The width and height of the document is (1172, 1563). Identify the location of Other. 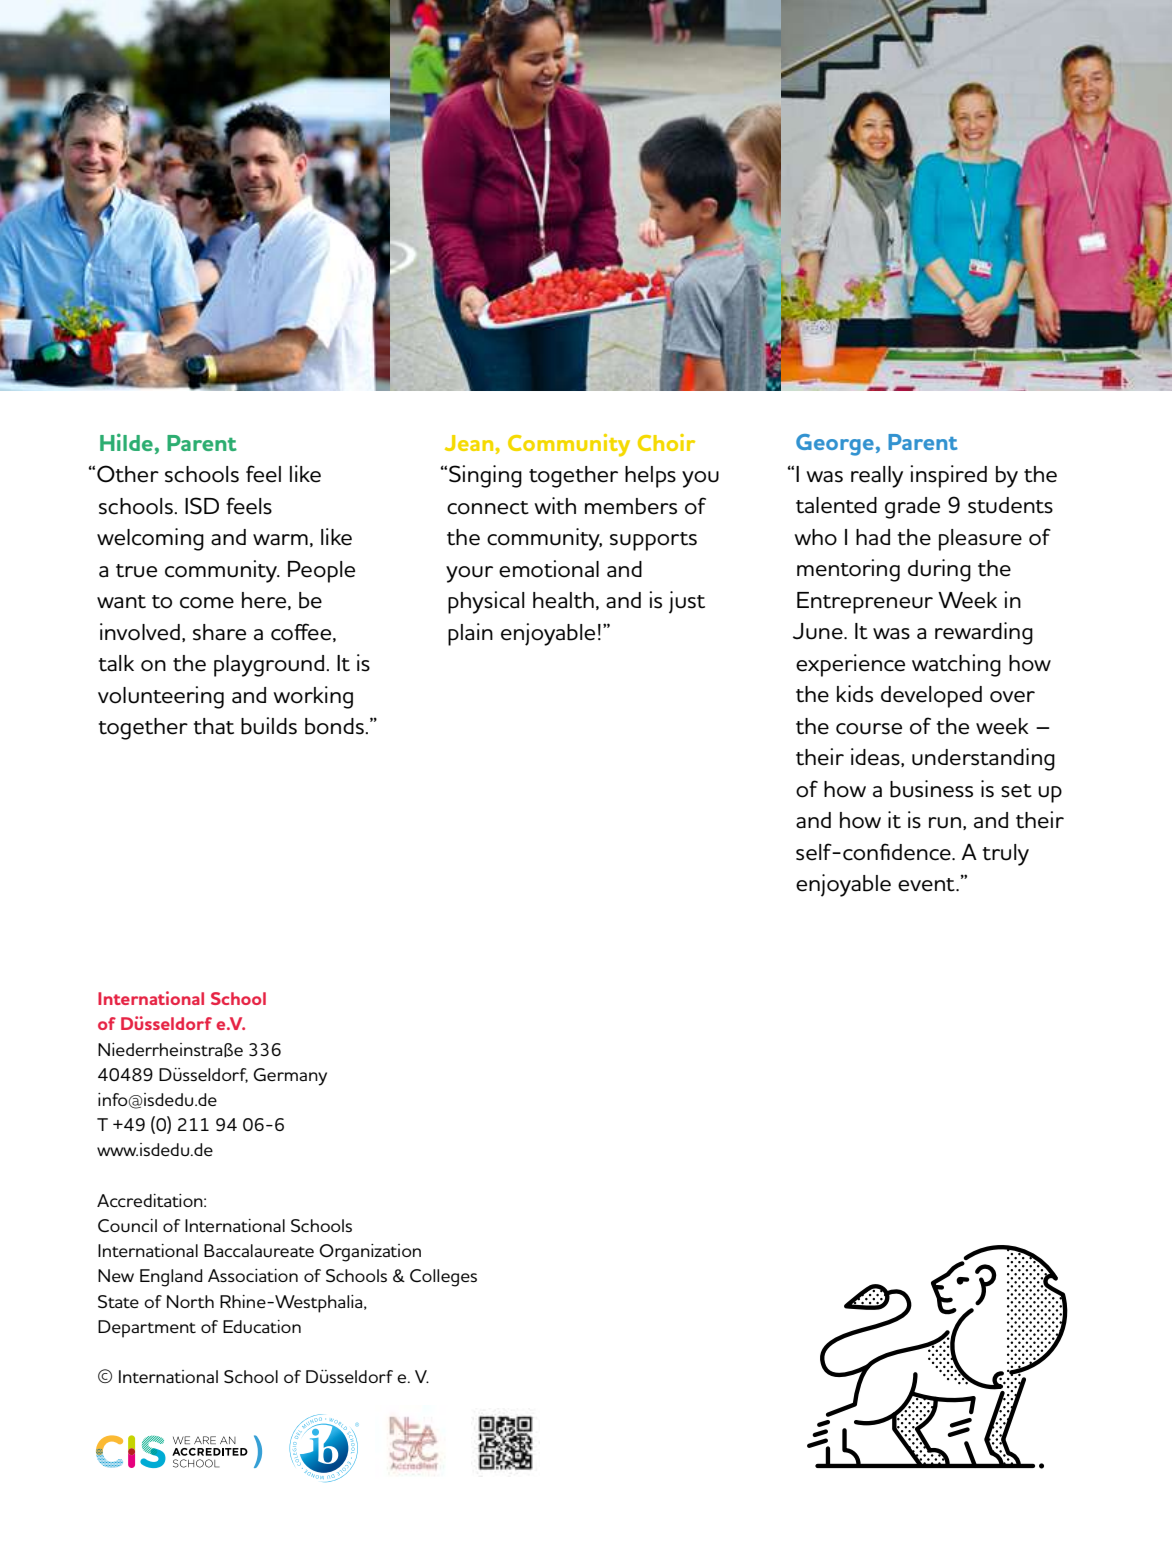
(128, 474).
